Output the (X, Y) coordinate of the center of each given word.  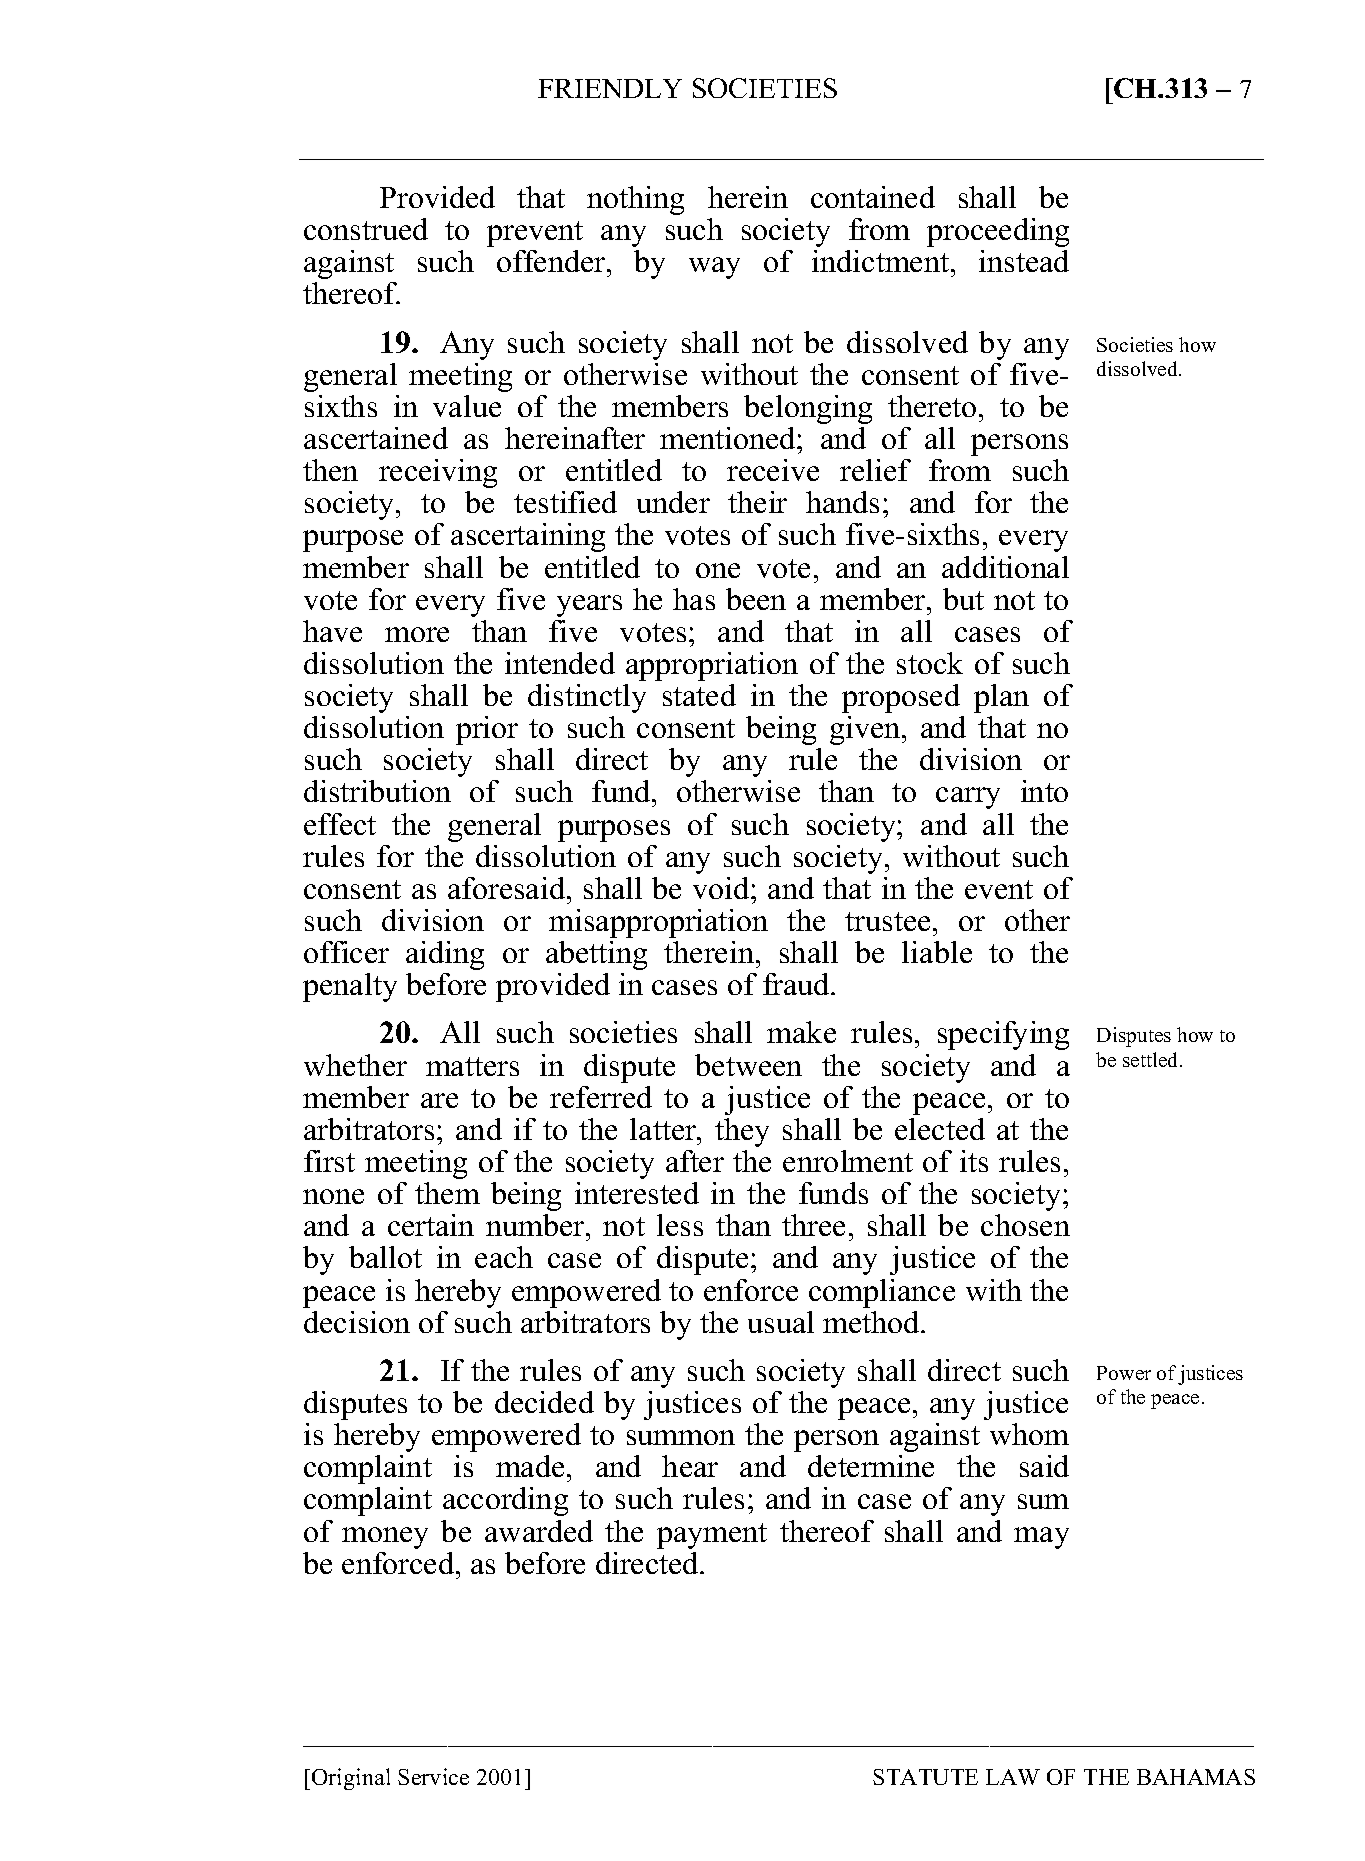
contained (873, 197)
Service (433, 1776)
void (722, 888)
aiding (445, 955)
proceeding (998, 232)
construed (366, 229)
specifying (1003, 1035)
